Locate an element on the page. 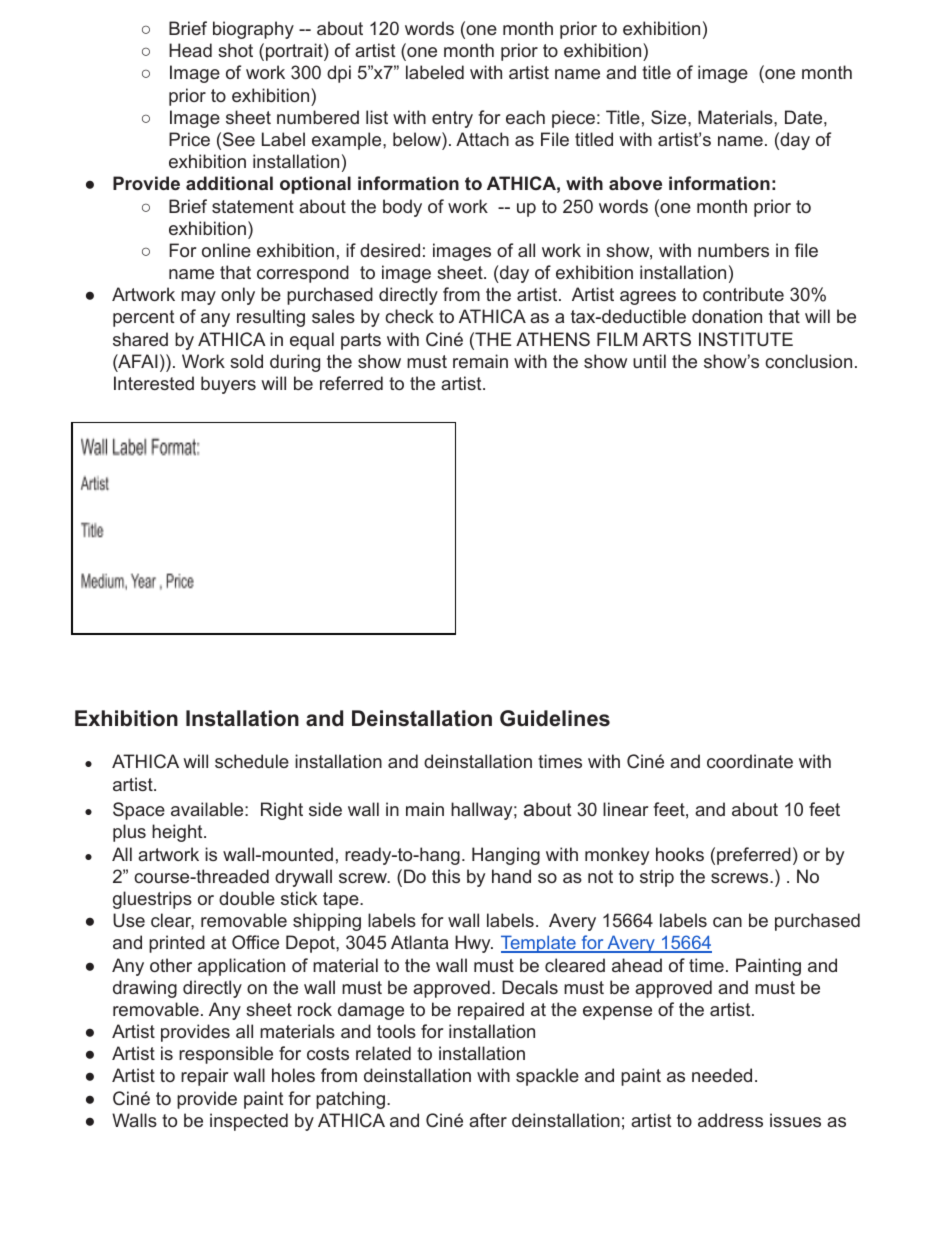 Image resolution: width=952 pixels, height=1233 pixels. entry is located at coordinates (452, 119).
